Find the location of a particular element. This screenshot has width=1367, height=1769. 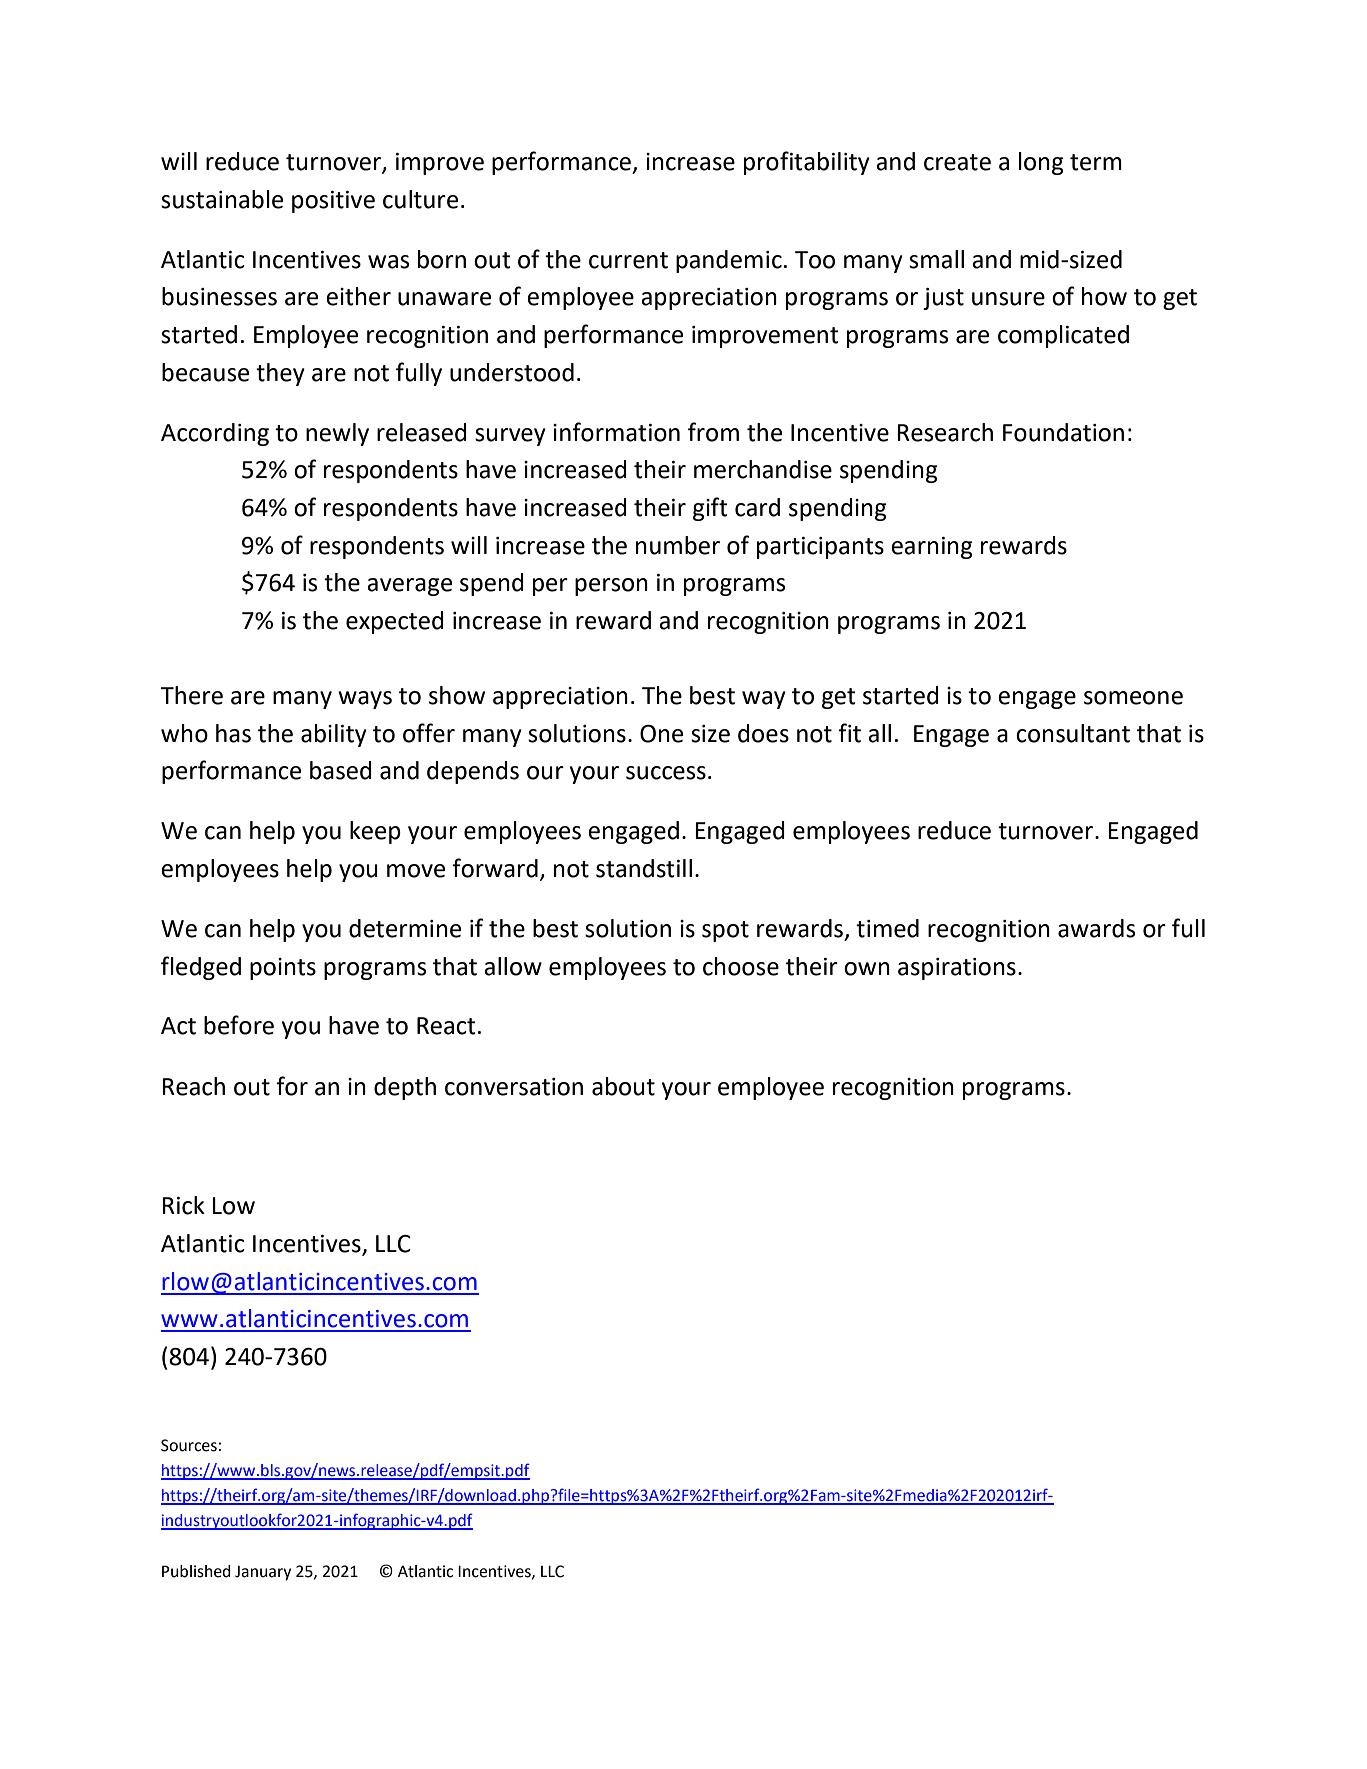

positive is located at coordinates (333, 202).
